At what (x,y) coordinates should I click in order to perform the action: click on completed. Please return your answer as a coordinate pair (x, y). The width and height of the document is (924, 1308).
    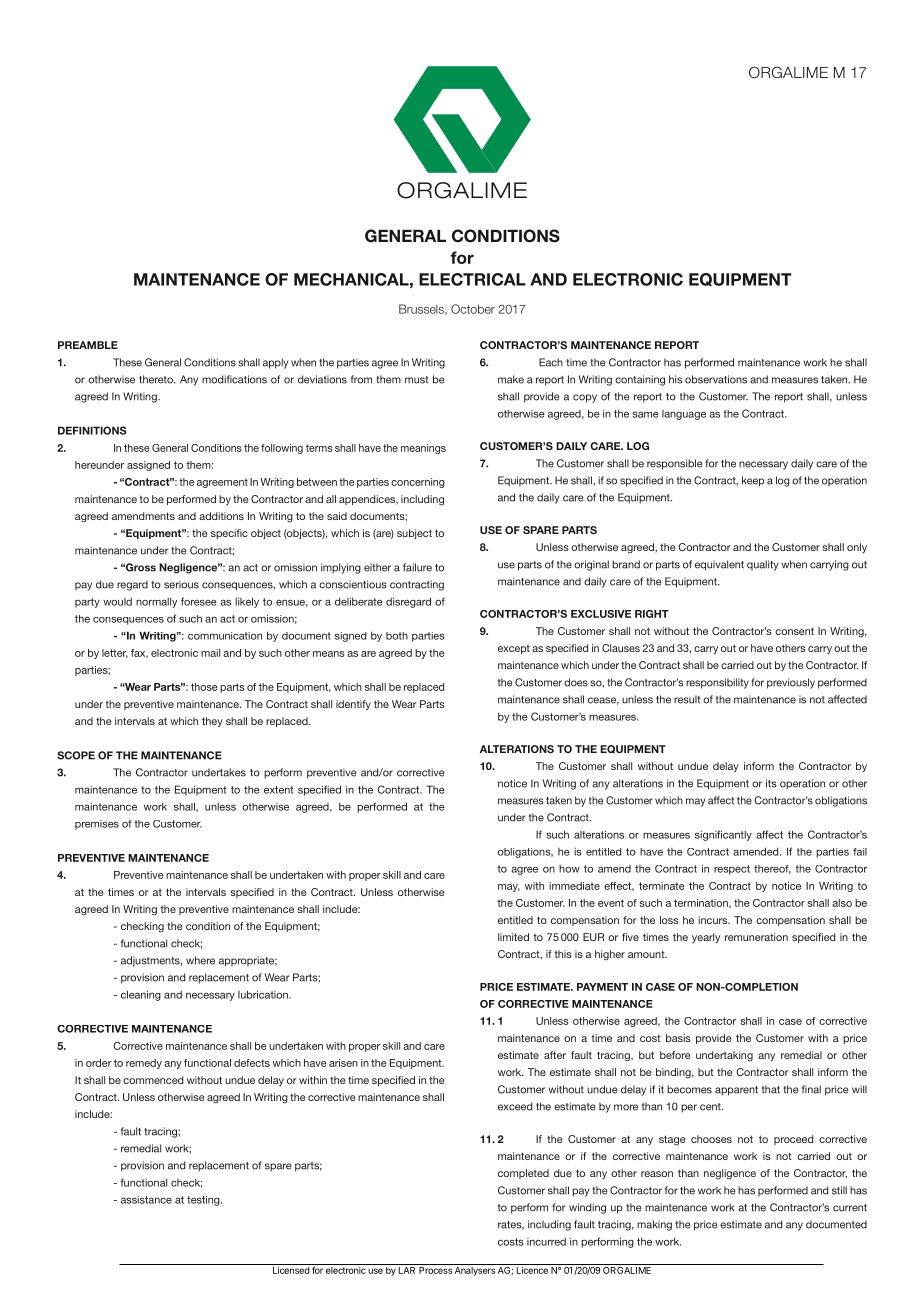
    Looking at the image, I should click on (523, 1174).
